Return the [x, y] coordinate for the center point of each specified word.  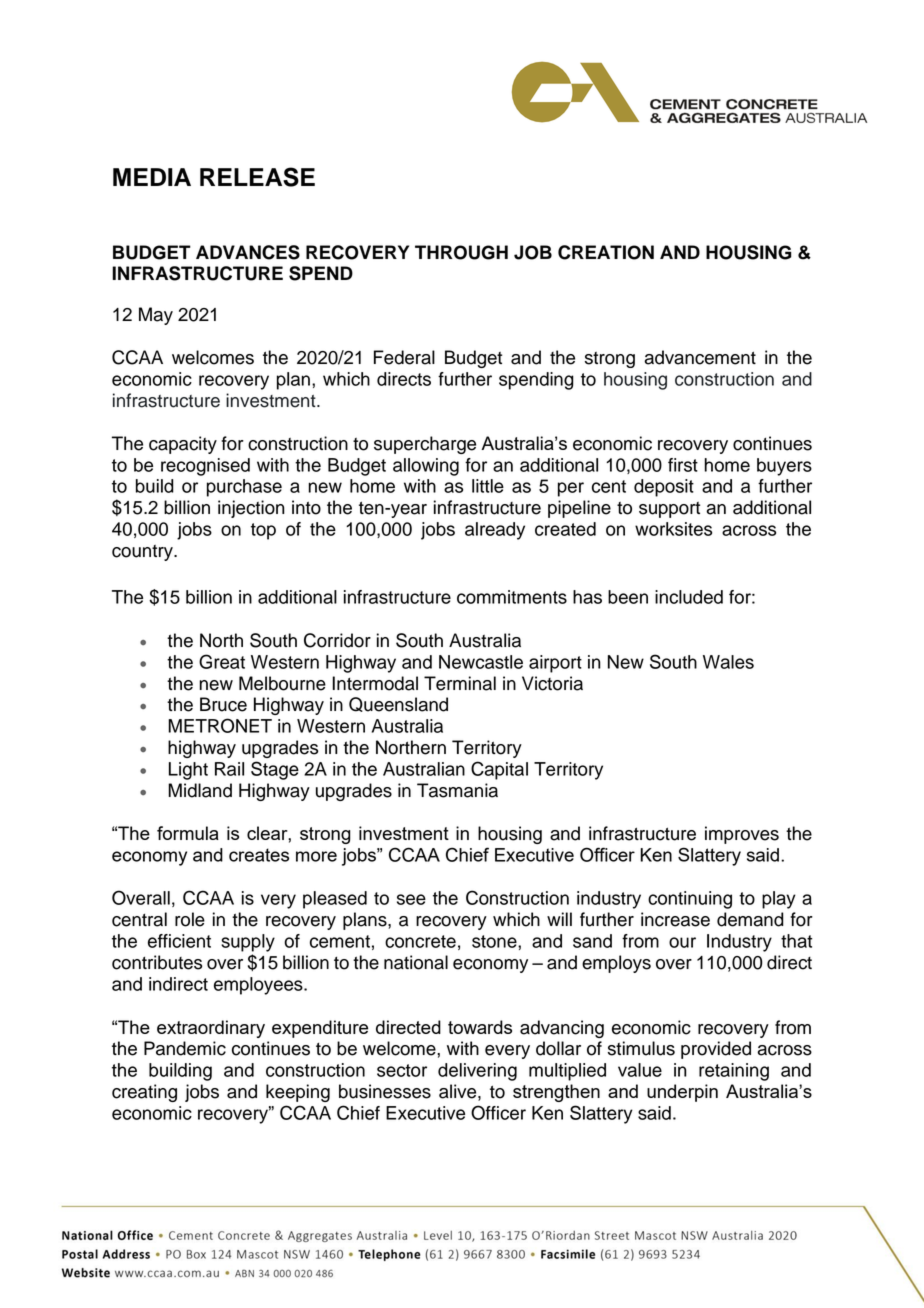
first [683, 465]
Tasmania [457, 790]
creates [259, 855]
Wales [728, 662]
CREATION [606, 252]
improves [742, 835]
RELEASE [257, 177]
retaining [734, 1072]
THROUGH [461, 252]
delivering [477, 1072]
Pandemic [185, 1048]
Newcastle [481, 662]
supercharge [425, 445]
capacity [183, 445]
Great [222, 661]
